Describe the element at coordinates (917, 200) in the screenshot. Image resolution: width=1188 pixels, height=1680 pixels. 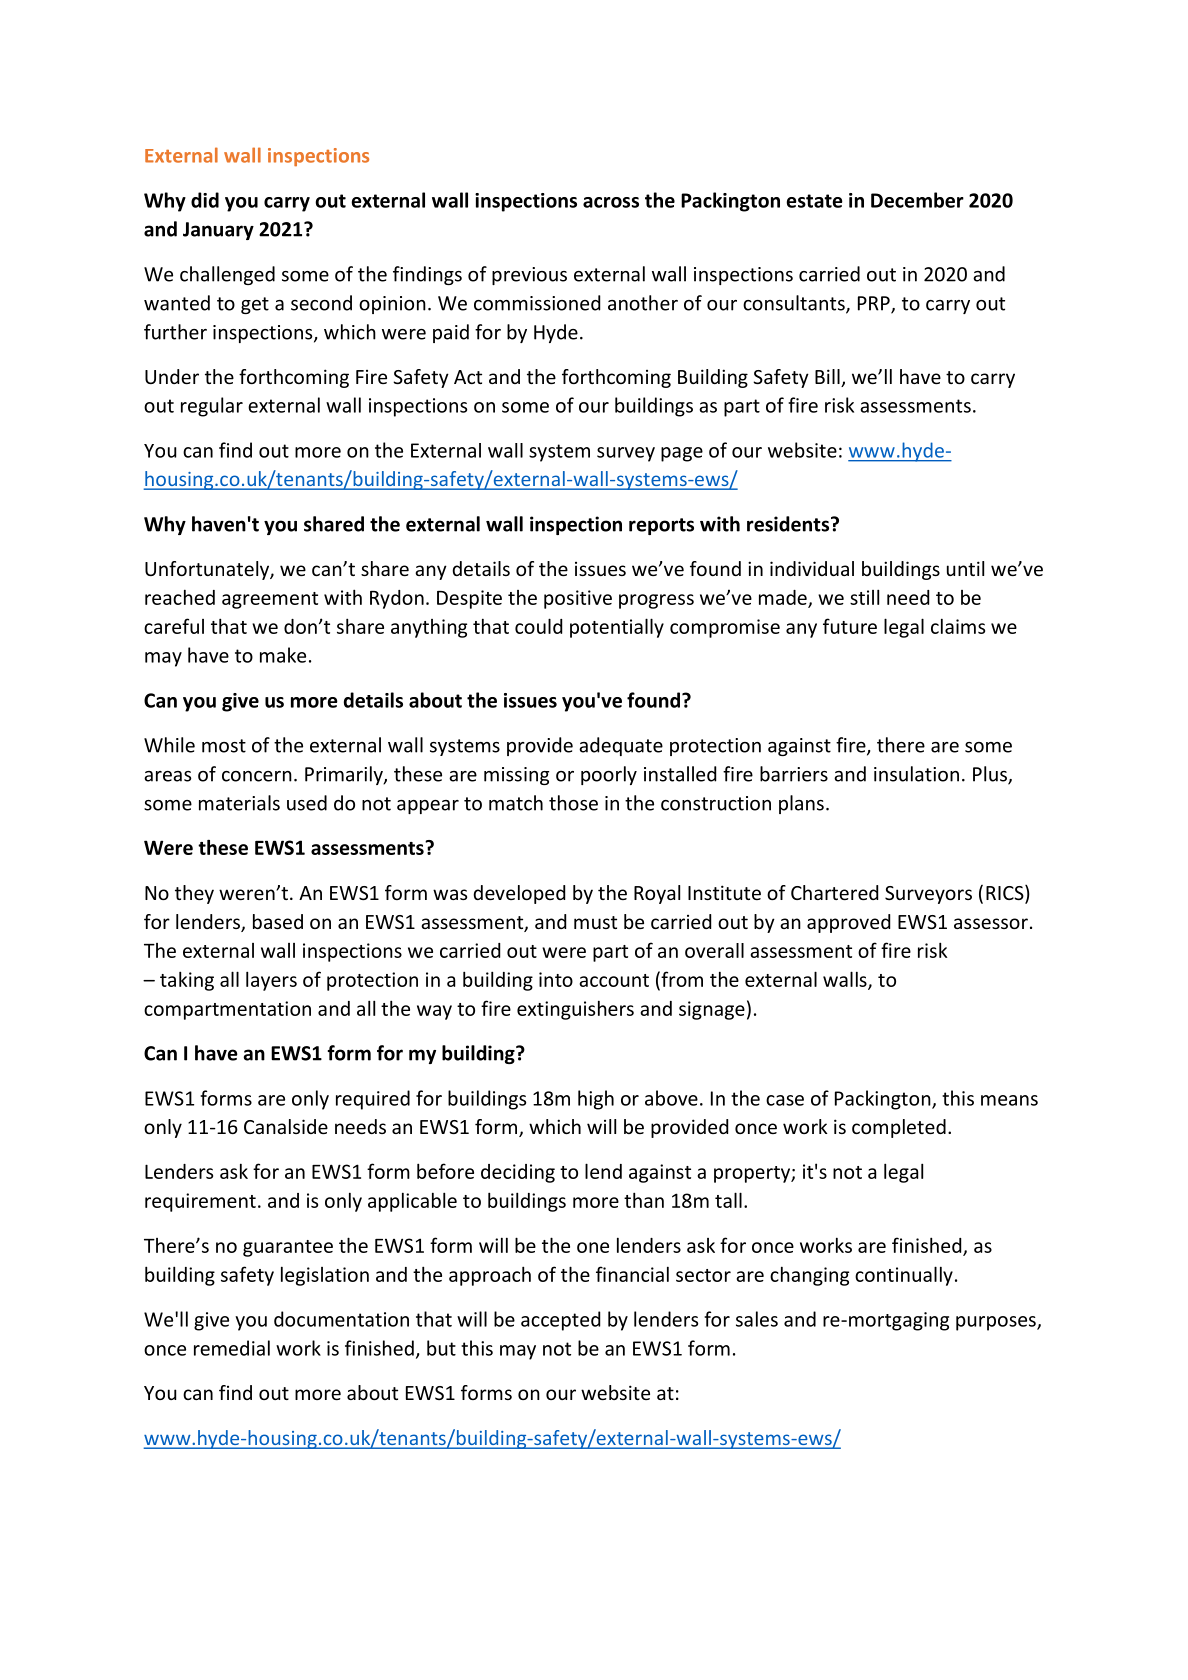
I see `December` at that location.
